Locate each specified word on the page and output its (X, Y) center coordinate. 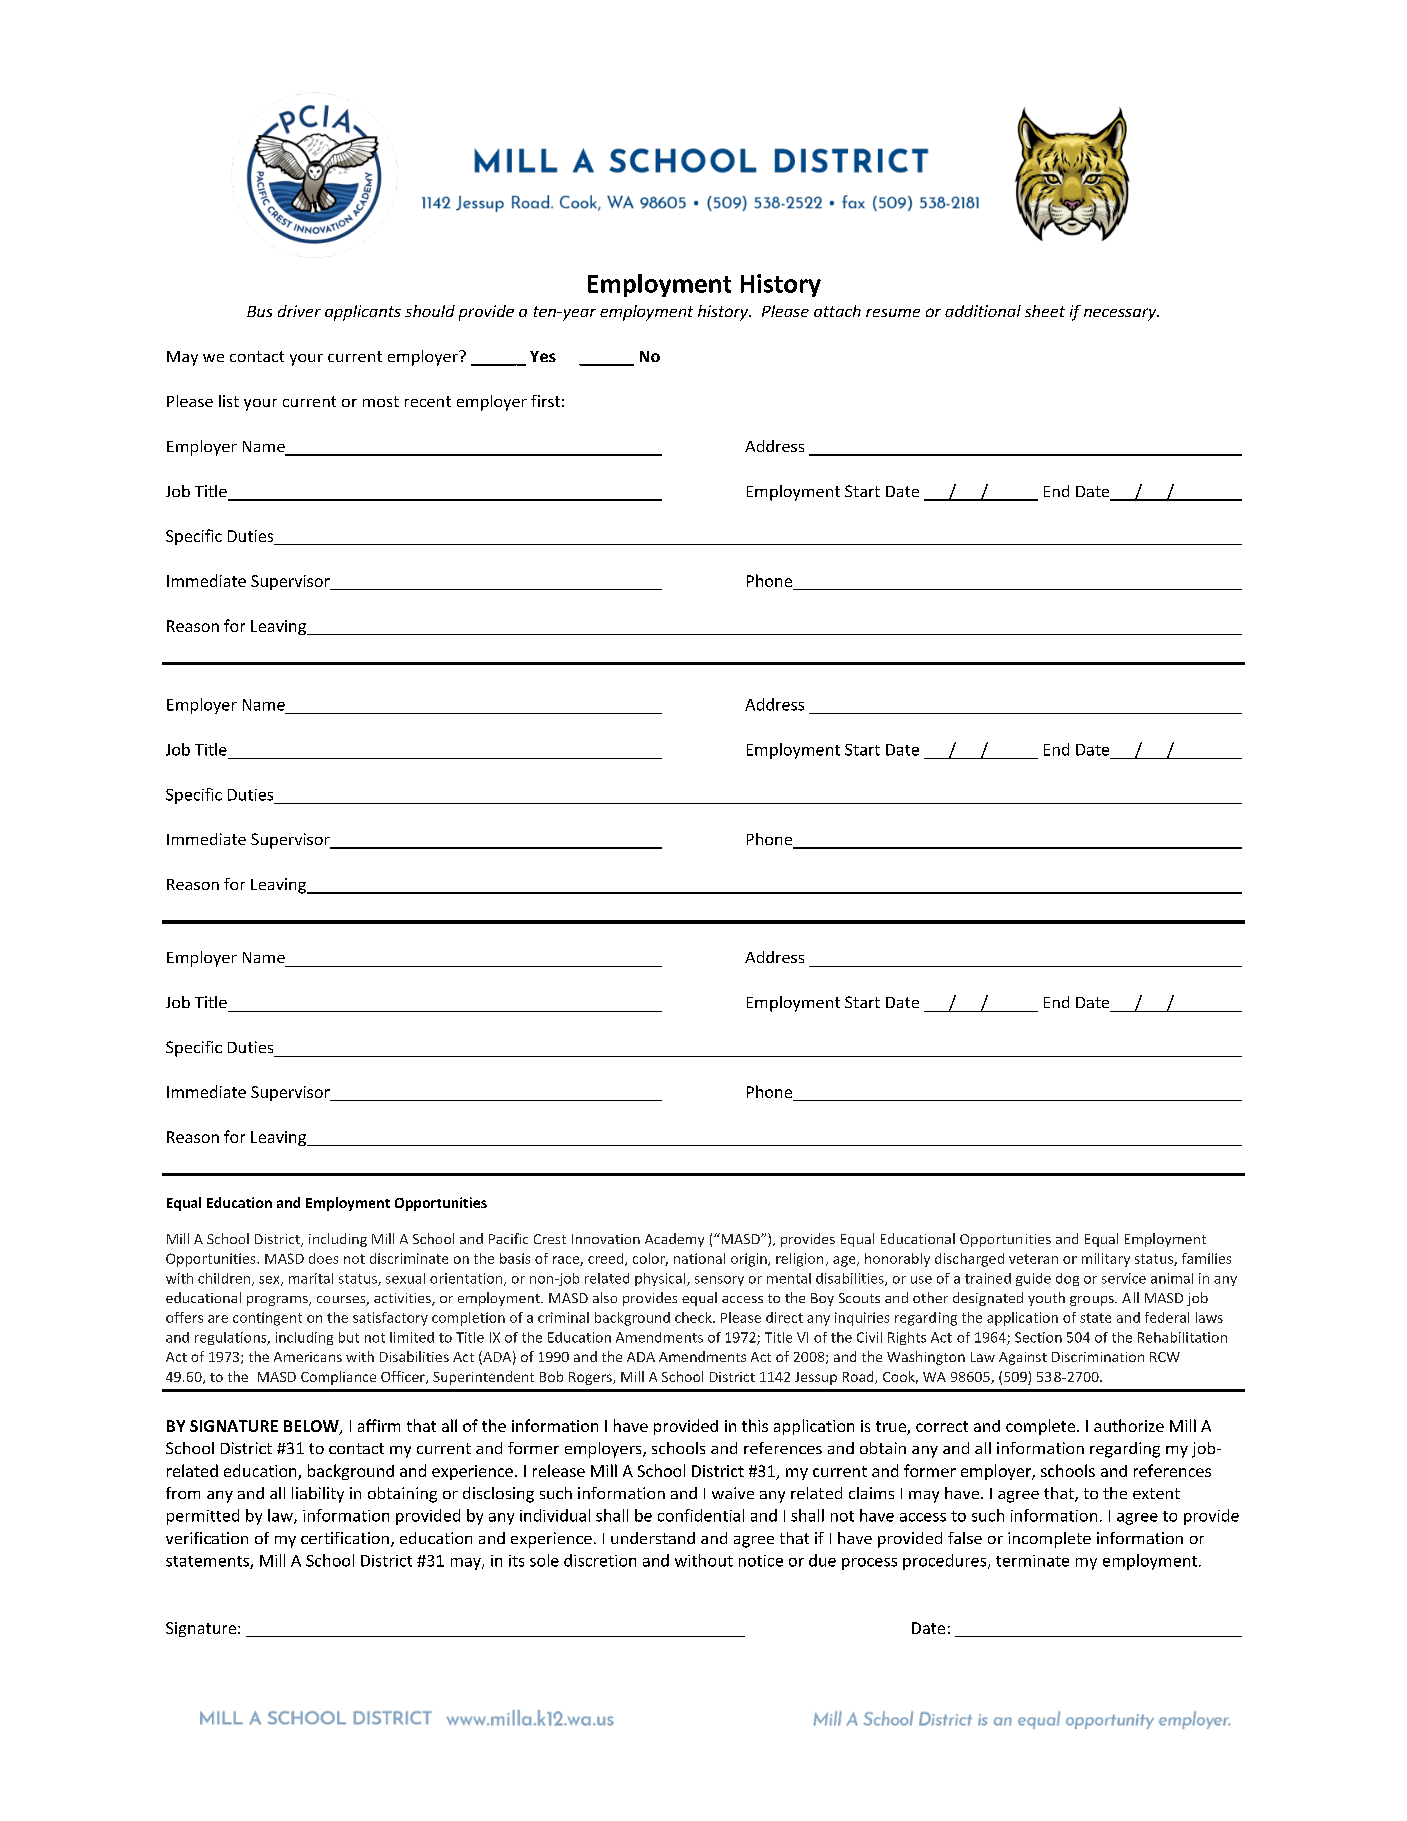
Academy (674, 1240)
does (323, 1258)
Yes (543, 356)
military (1106, 1260)
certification (345, 1538)
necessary (1121, 314)
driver (299, 311)
